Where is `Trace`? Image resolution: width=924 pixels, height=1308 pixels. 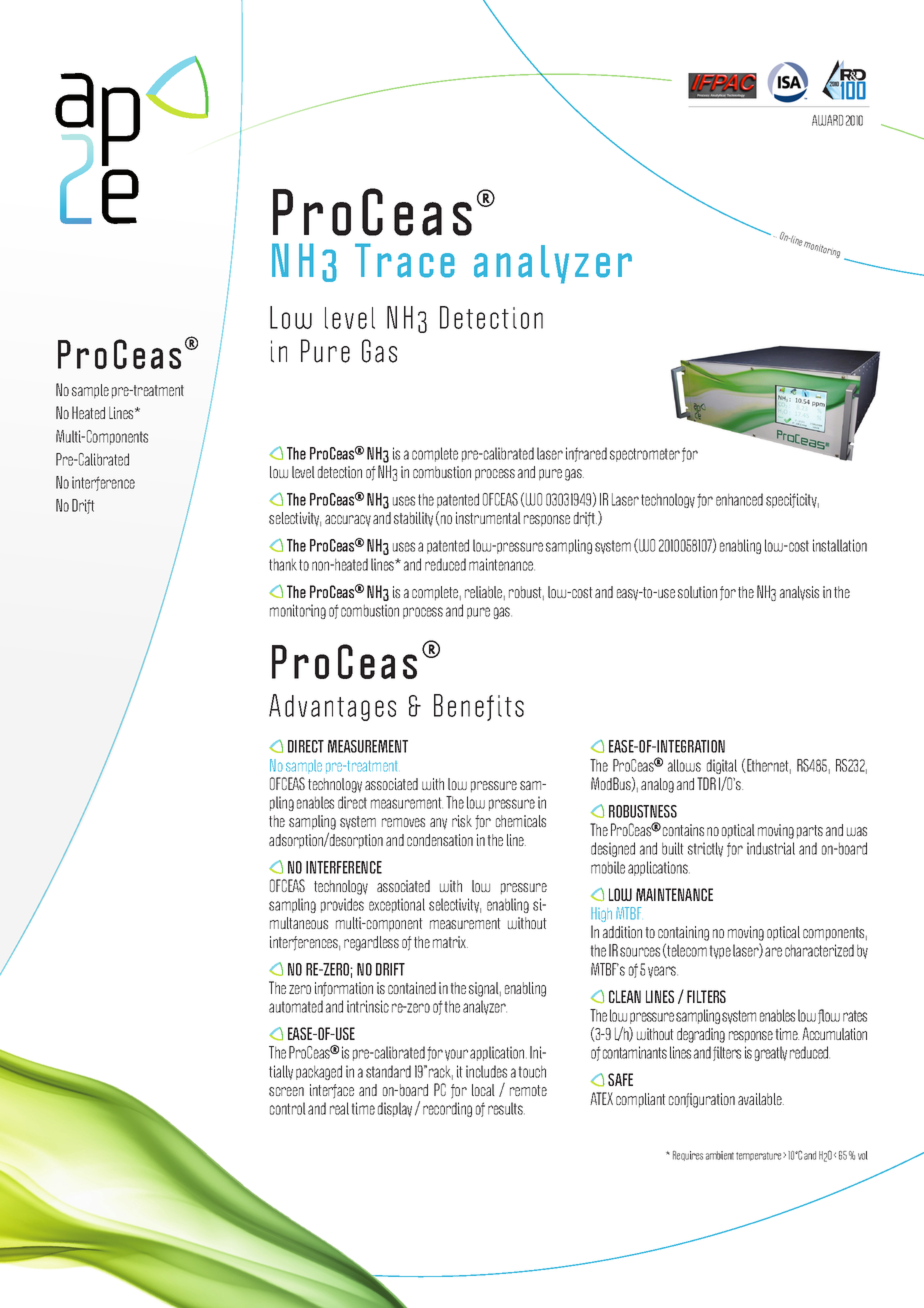 Trace is located at coordinates (405, 260).
